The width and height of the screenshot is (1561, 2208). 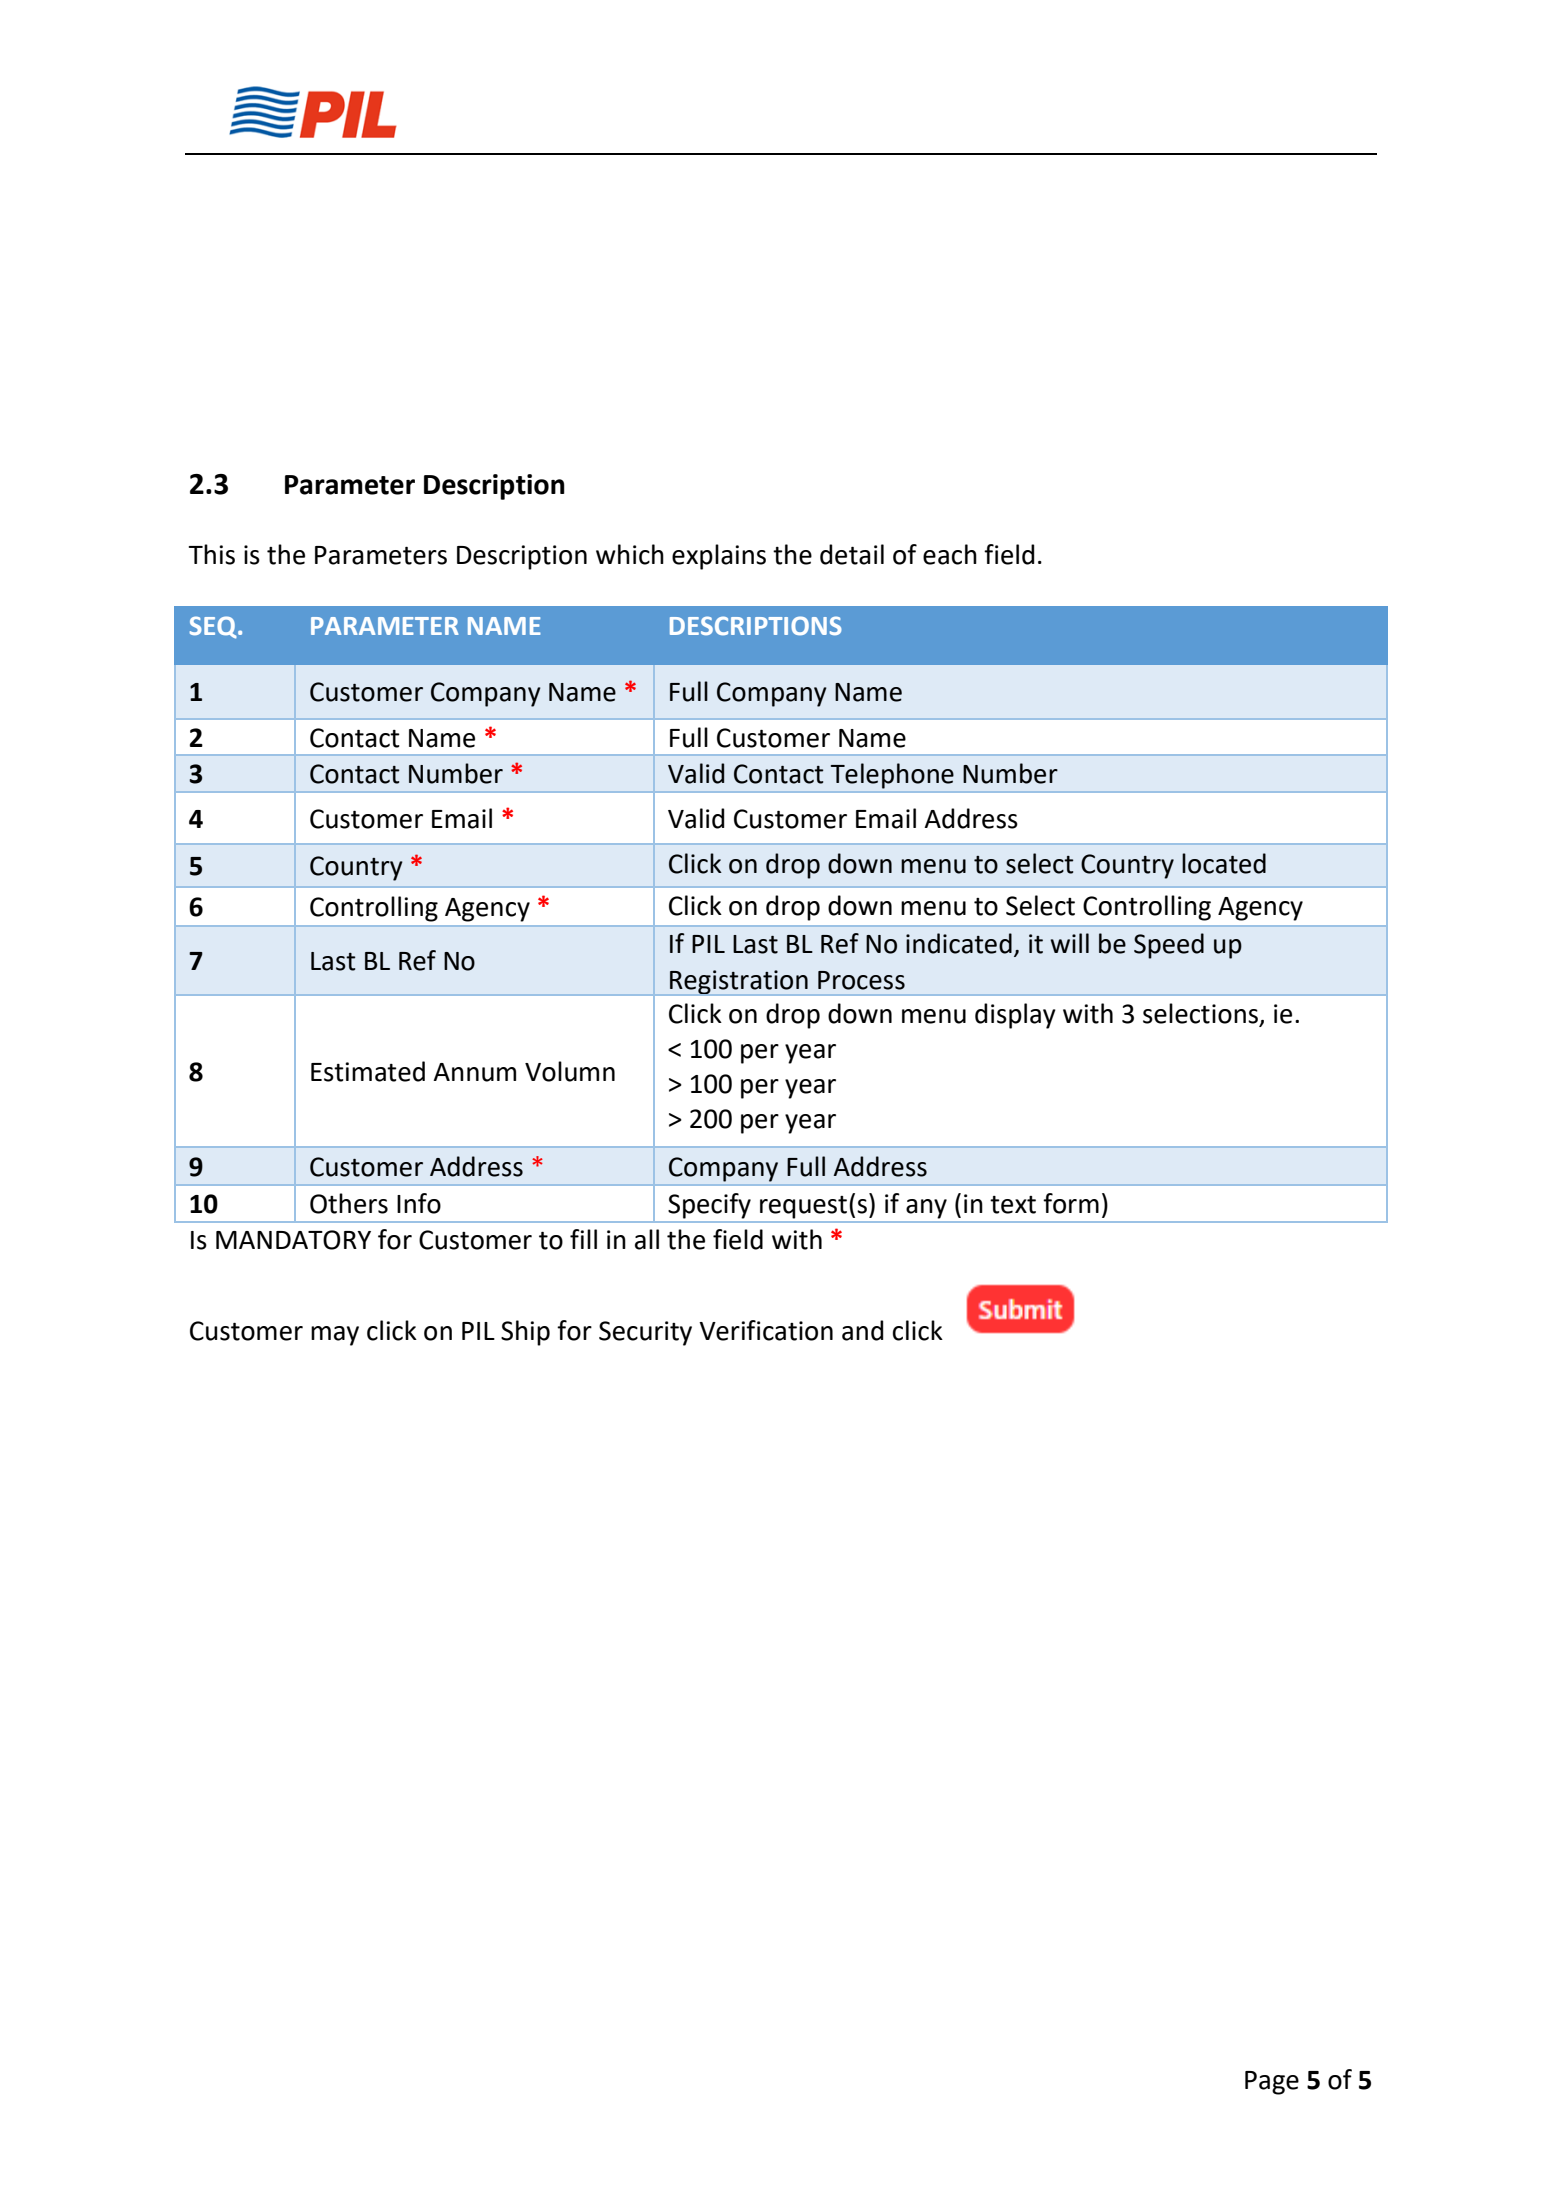 I want to click on SEQ, so click(x=214, y=627).
